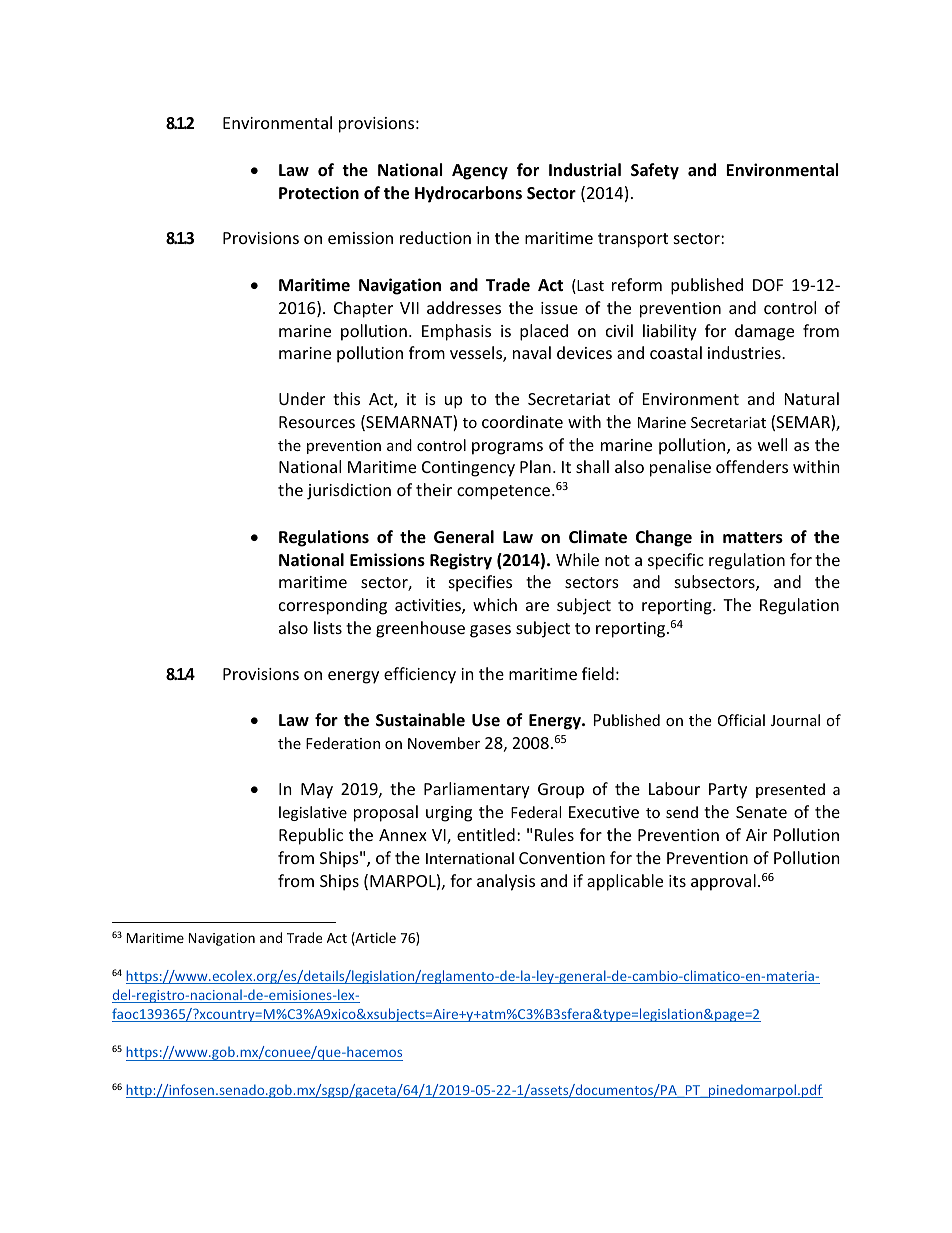 This screenshot has width=952, height=1233. I want to click on Safety, so click(655, 171).
